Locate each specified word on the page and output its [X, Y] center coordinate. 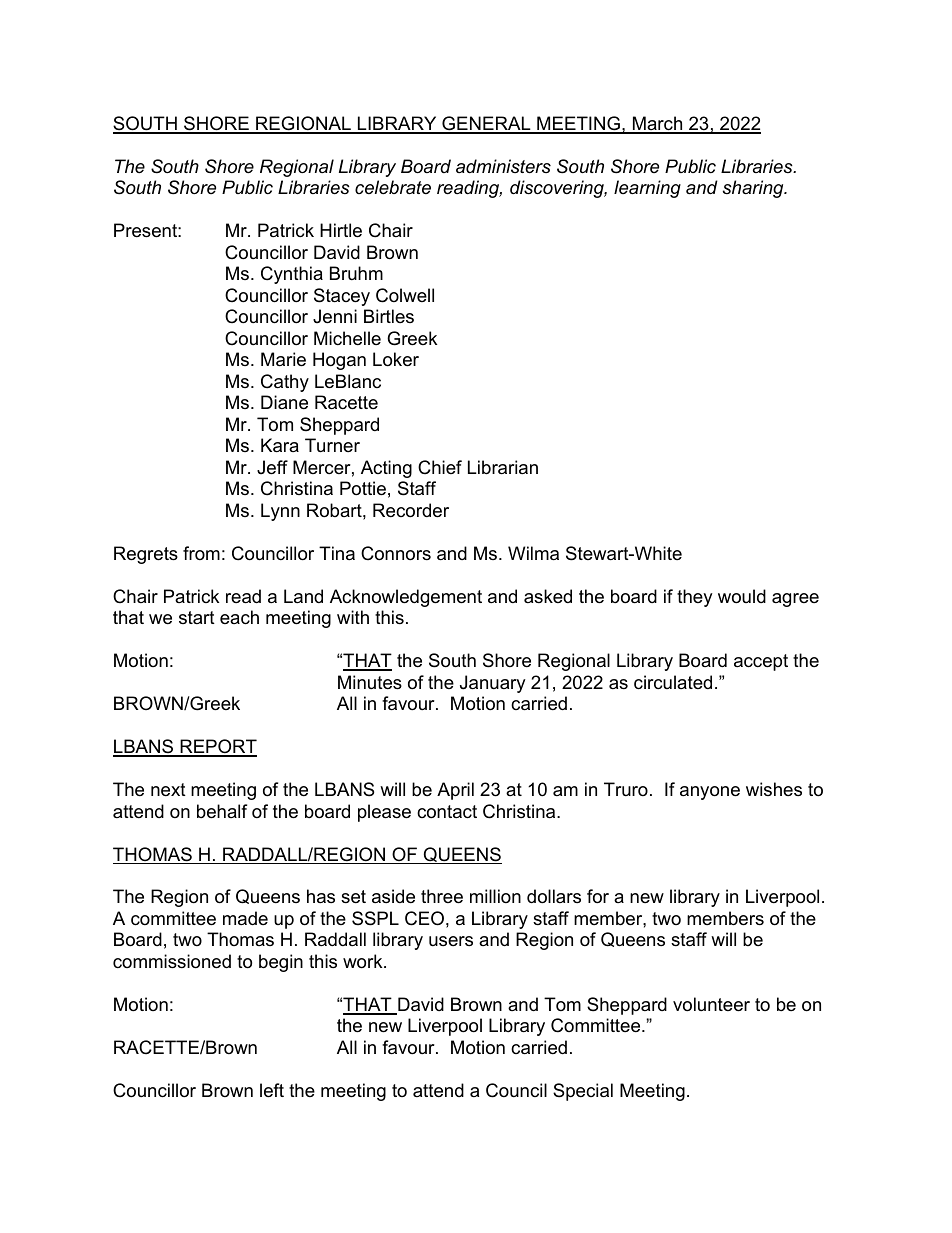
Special [583, 1092]
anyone [710, 793]
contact [447, 812]
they [695, 598]
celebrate [393, 187]
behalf [222, 811]
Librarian [503, 467]
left [272, 1090]
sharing [754, 189]
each [239, 617]
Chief [440, 467]
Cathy [285, 383]
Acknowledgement [406, 598]
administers [503, 166]
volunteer [711, 1004]
